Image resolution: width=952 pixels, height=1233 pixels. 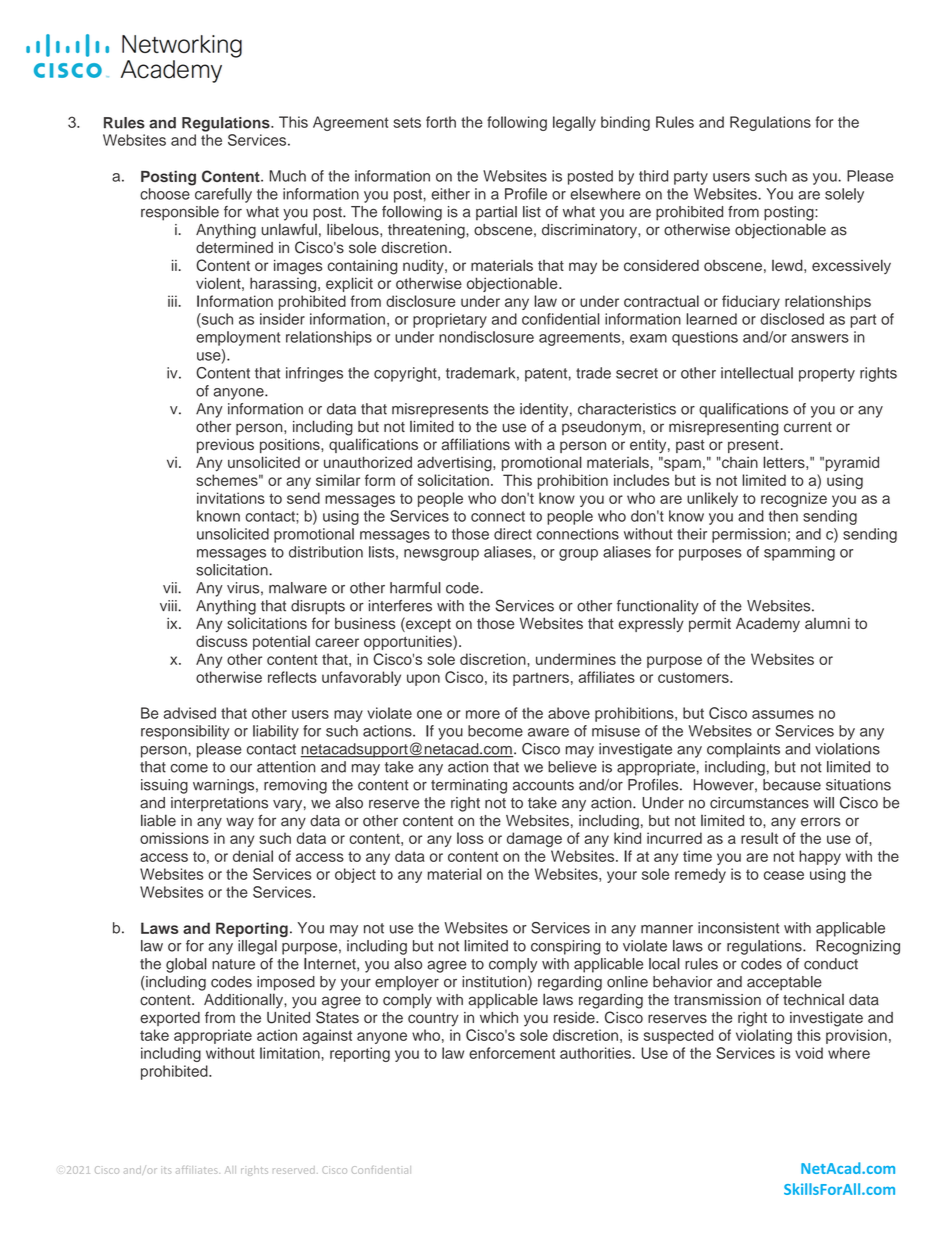 What do you see at coordinates (653, 176) in the page?
I see `third` at bounding box center [653, 176].
